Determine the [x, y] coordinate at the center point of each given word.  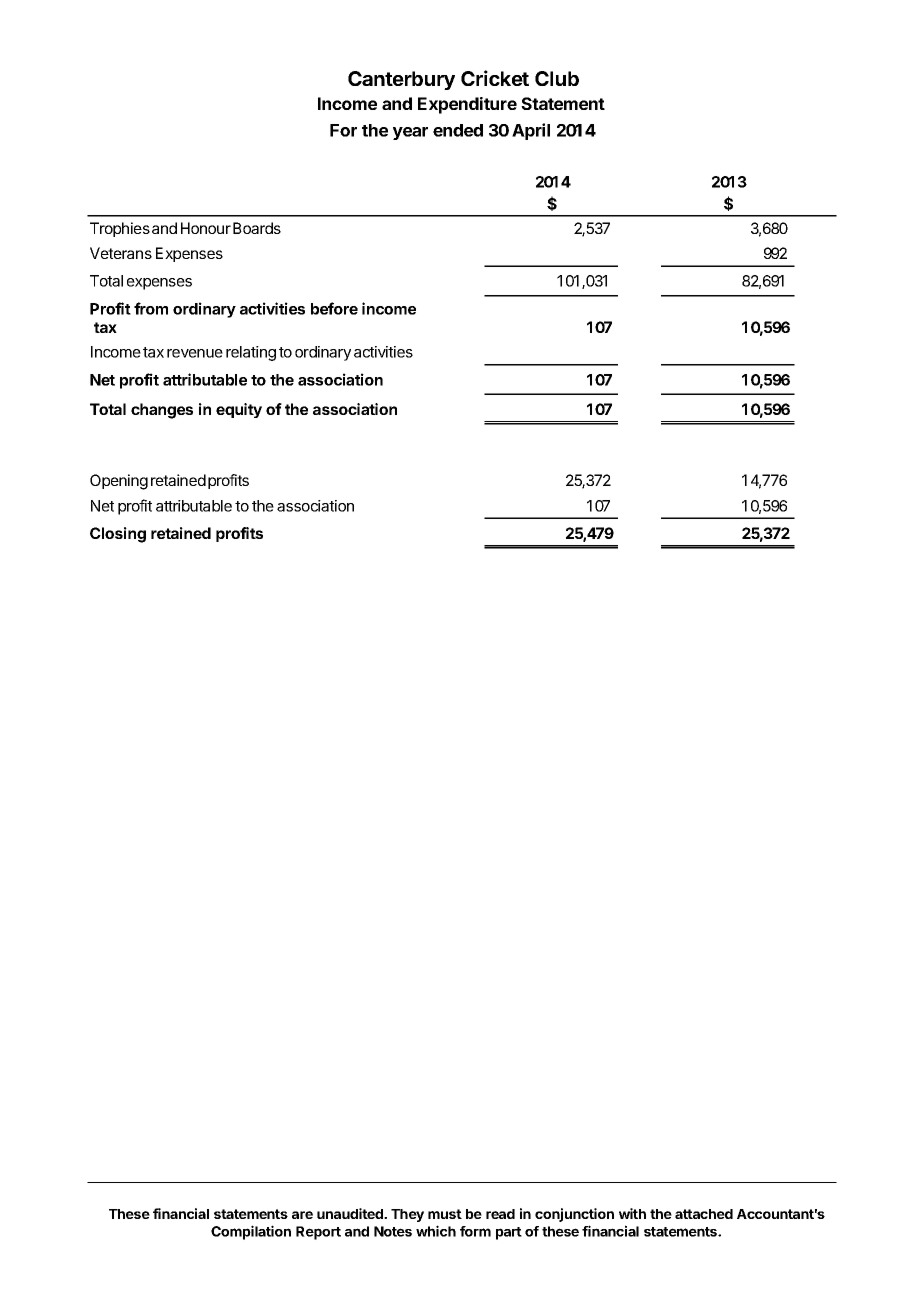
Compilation [251, 1232]
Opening [119, 482]
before [334, 308]
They [407, 1215]
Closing [118, 535]
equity [239, 410]
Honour [206, 228]
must [445, 1214]
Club [557, 78]
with [632, 1213]
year [410, 133]
